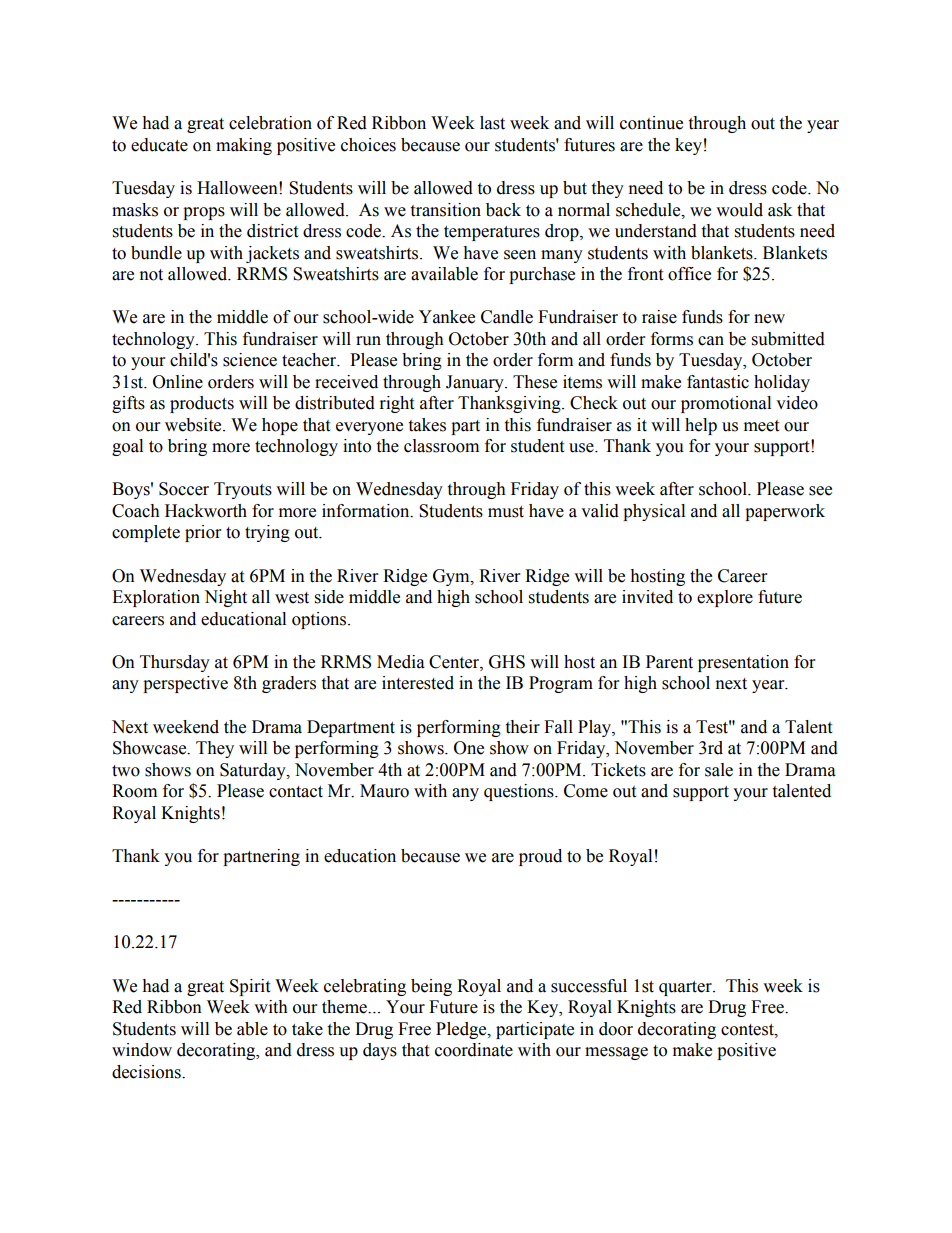  I want to click on last, so click(492, 123).
